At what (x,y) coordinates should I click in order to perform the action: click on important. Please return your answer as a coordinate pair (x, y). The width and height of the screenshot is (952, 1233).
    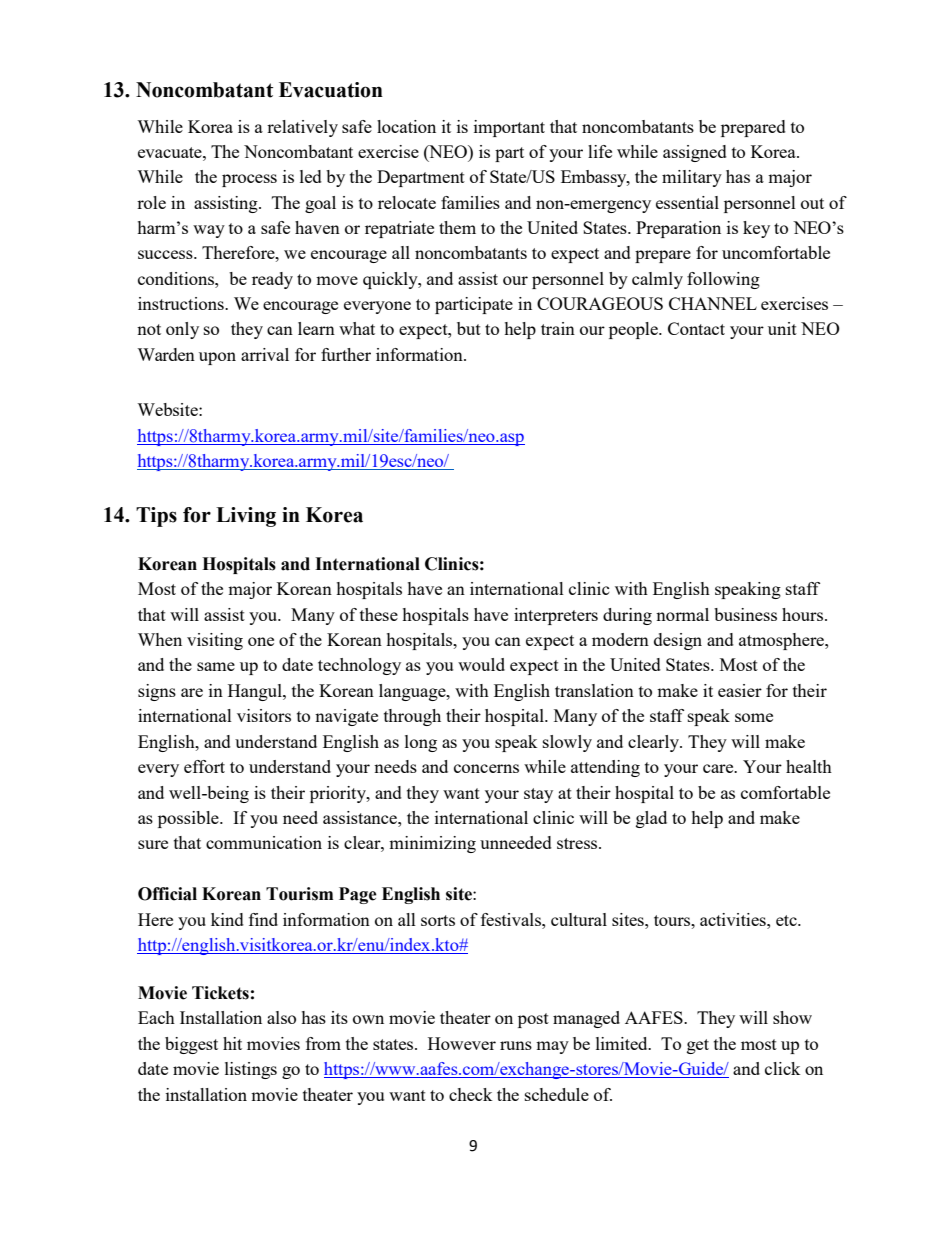
    Looking at the image, I should click on (509, 128).
